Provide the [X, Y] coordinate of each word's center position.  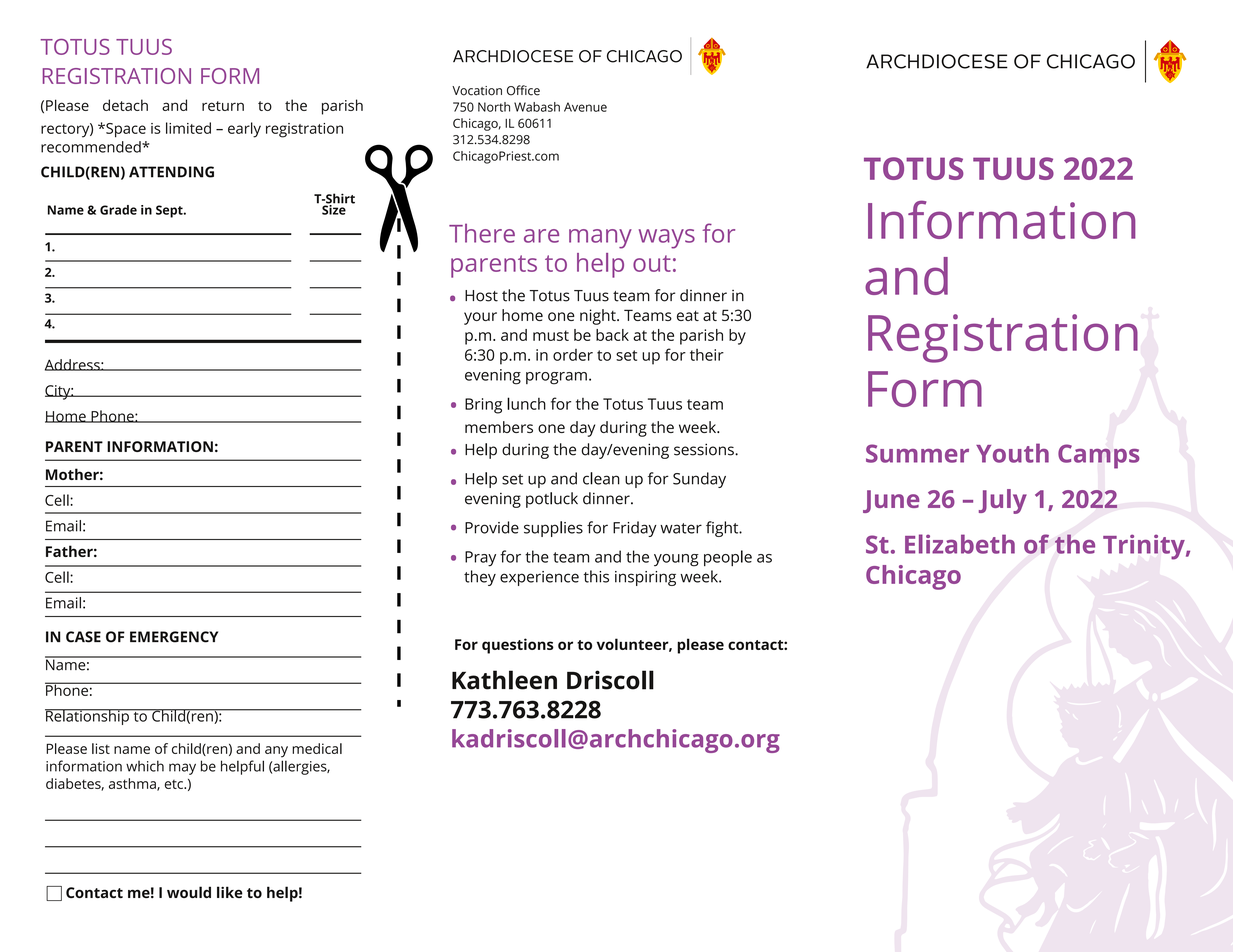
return [223, 106]
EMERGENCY [174, 637]
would [189, 892]
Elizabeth [960, 544]
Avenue [585, 107]
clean [601, 478]
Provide [492, 527]
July [1003, 501]
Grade [118, 210]
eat [688, 315]
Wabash [537, 107]
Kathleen [504, 680]
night [599, 317]
